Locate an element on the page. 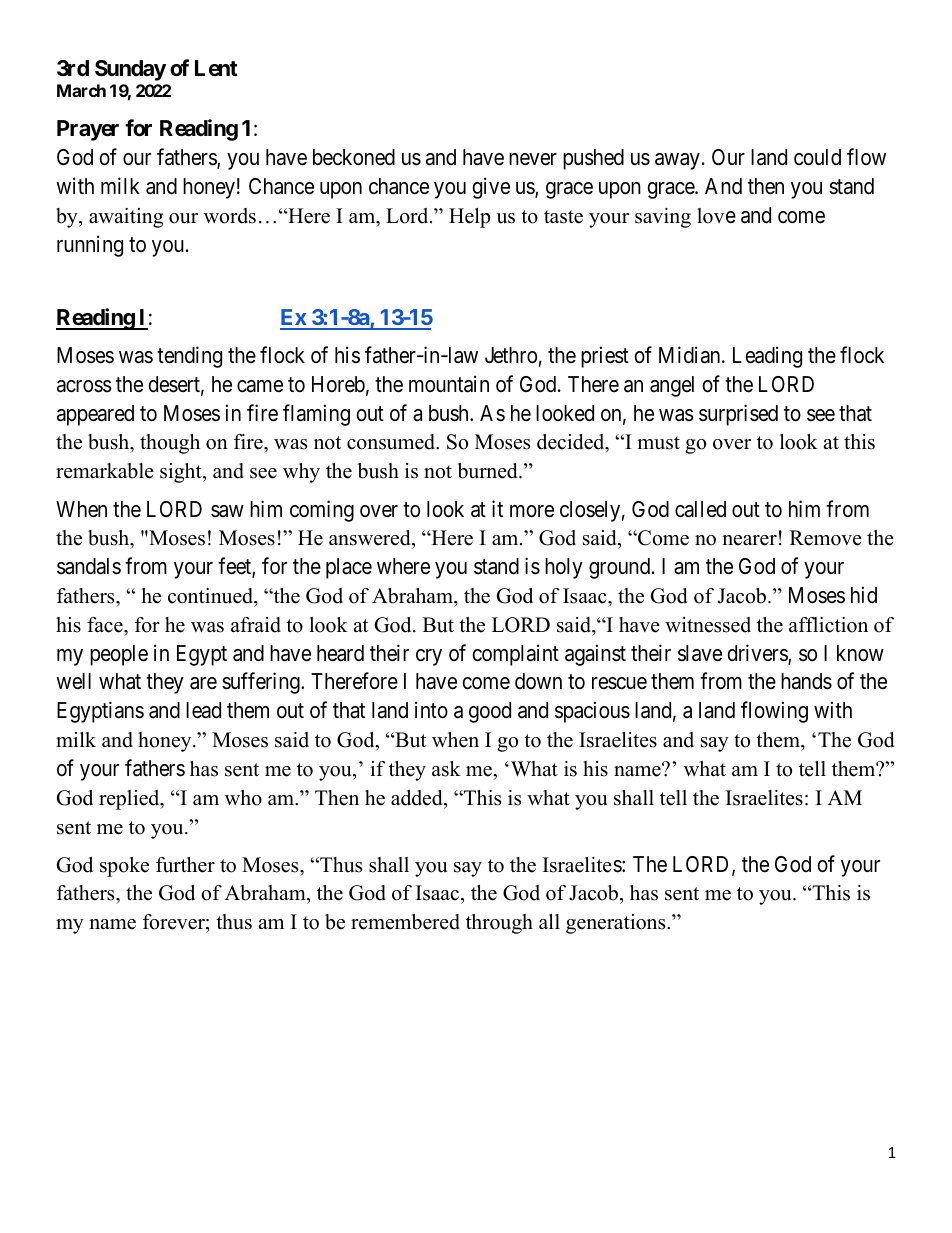 The width and height of the document is (952, 1233). could is located at coordinates (817, 157).
